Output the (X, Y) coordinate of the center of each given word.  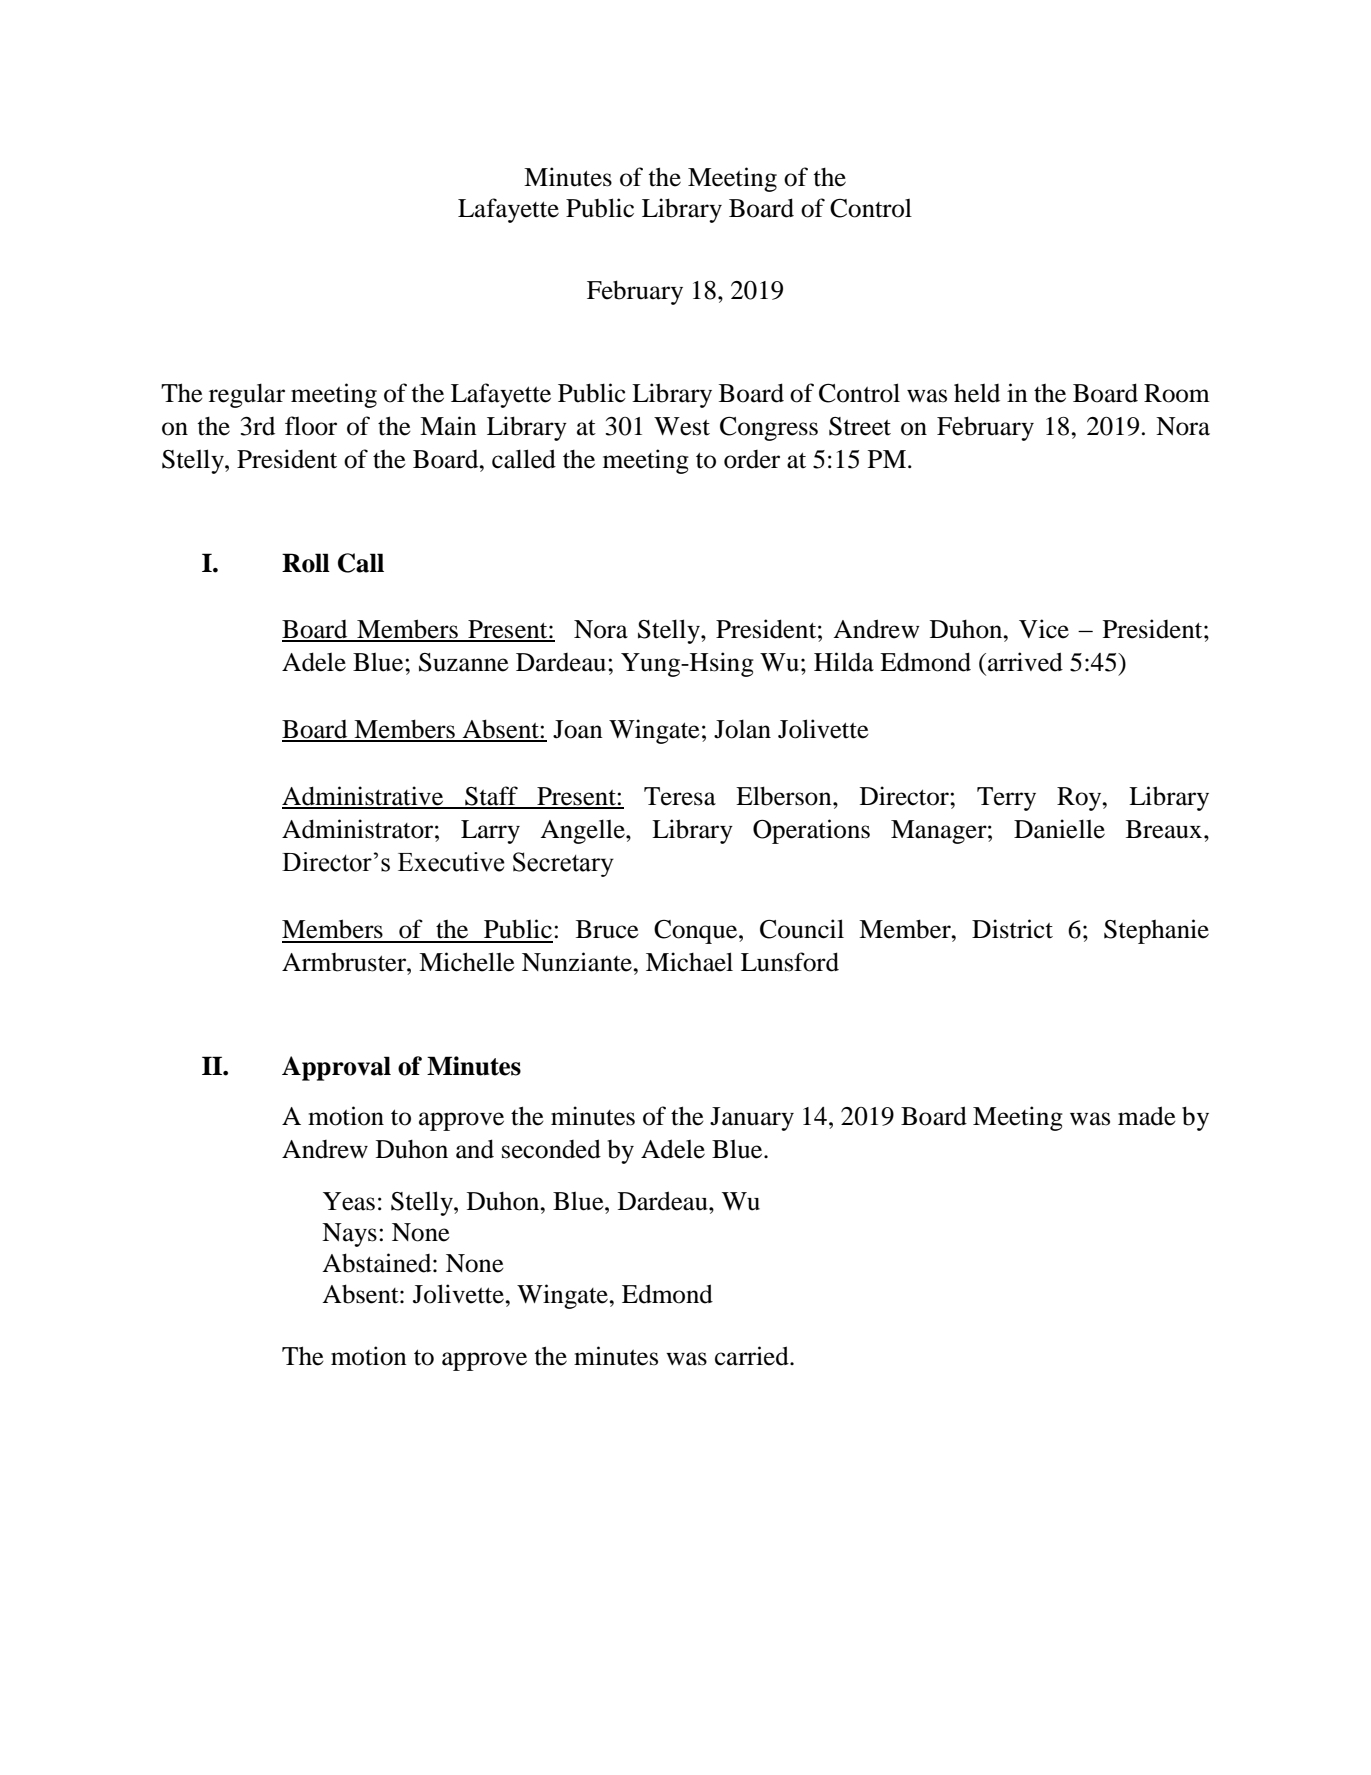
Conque (697, 932)
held (977, 393)
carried (753, 1356)
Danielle (1059, 829)
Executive (451, 862)
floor (311, 426)
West (682, 426)
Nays (349, 1235)
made (1147, 1116)
